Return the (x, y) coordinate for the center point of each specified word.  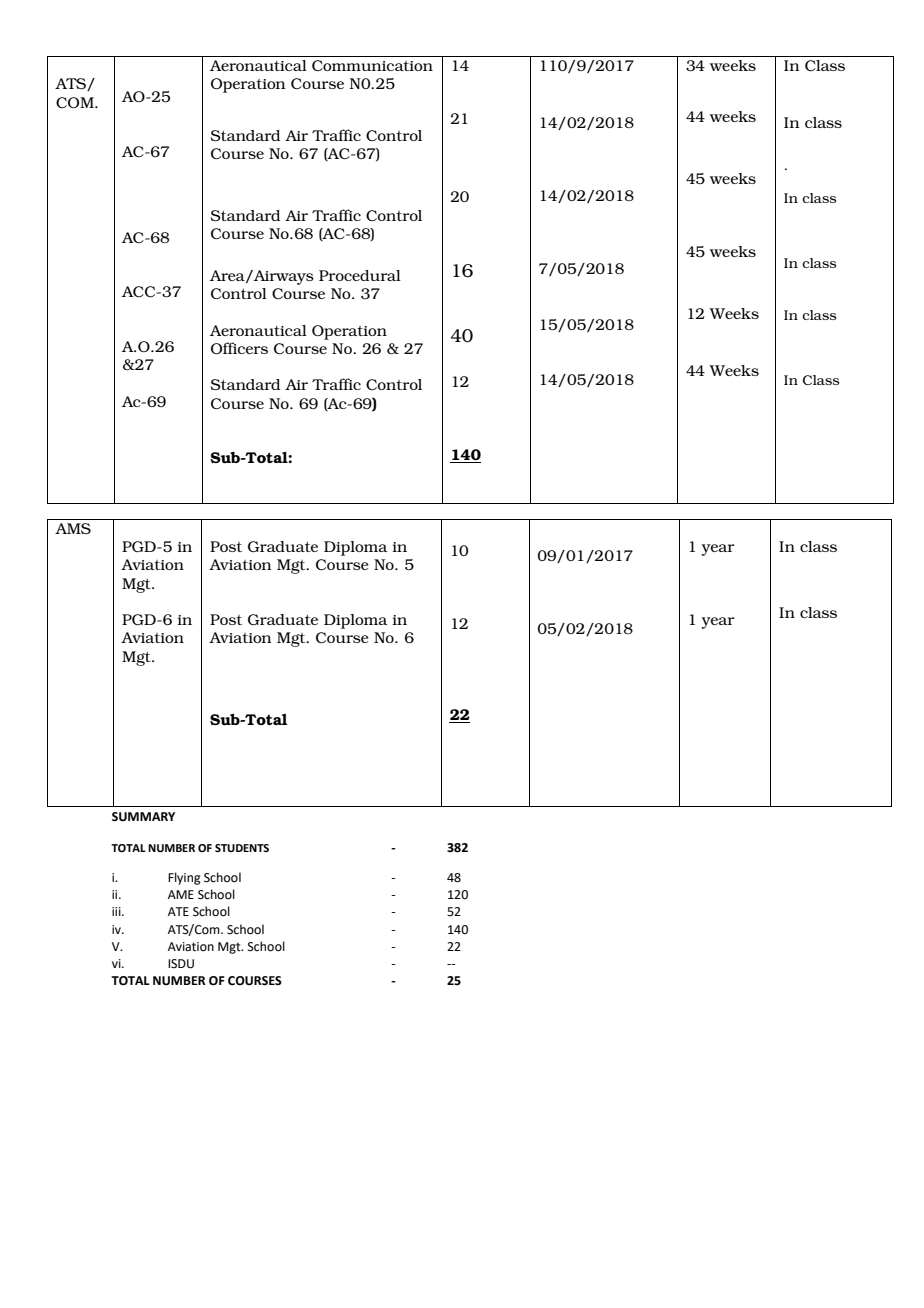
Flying (184, 878)
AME (181, 894)
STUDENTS (242, 848)
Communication (372, 65)
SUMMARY (143, 817)
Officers (239, 348)
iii (117, 911)
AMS (73, 528)
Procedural (360, 275)
